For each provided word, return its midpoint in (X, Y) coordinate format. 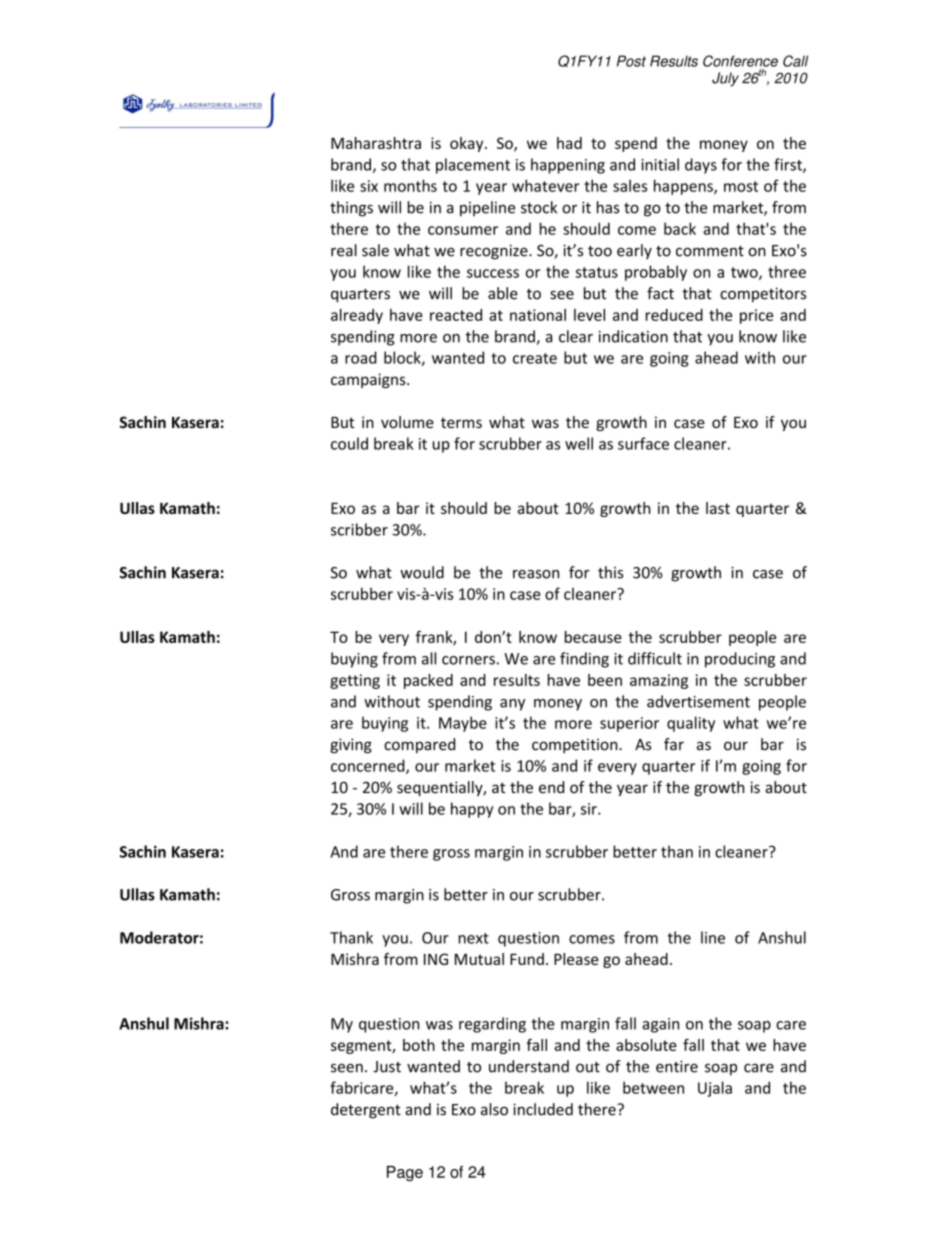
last (718, 508)
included (543, 1109)
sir (590, 809)
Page (405, 1174)
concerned (369, 766)
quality (691, 724)
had (569, 143)
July (725, 79)
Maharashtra (376, 143)
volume (407, 422)
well (579, 443)
